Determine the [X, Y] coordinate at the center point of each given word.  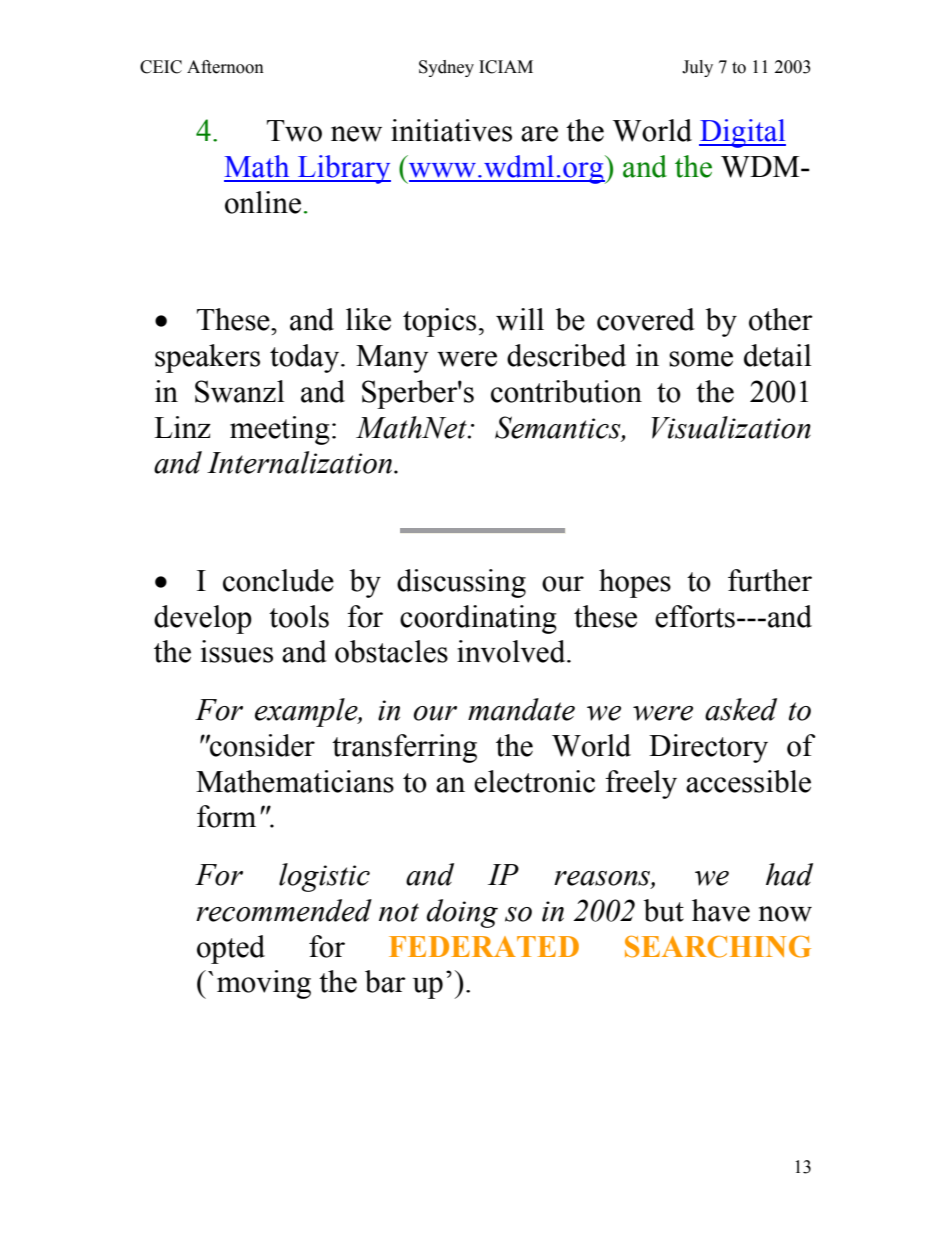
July [697, 68]
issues [237, 651]
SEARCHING [718, 946]
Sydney [446, 68]
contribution [566, 391]
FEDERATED [484, 946]
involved [512, 651]
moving [264, 984]
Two [294, 131]
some [701, 359]
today [306, 358]
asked [741, 709]
